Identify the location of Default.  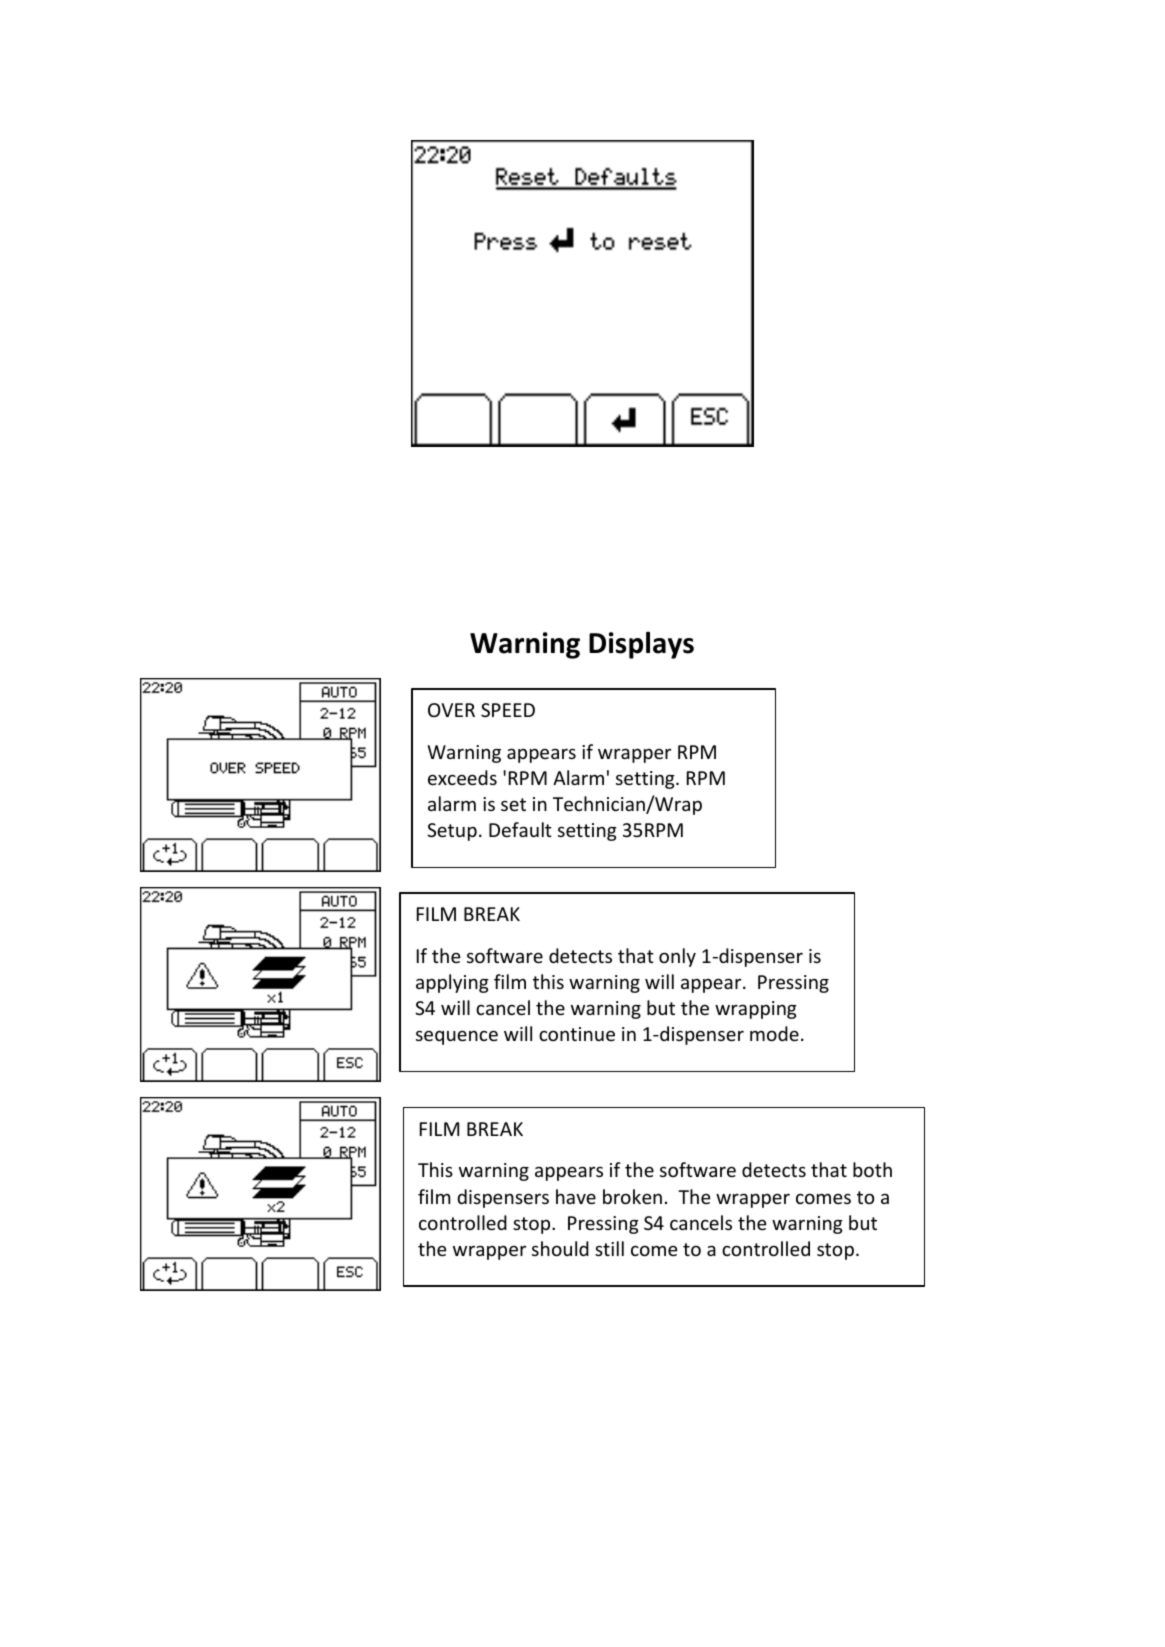
(520, 829).
